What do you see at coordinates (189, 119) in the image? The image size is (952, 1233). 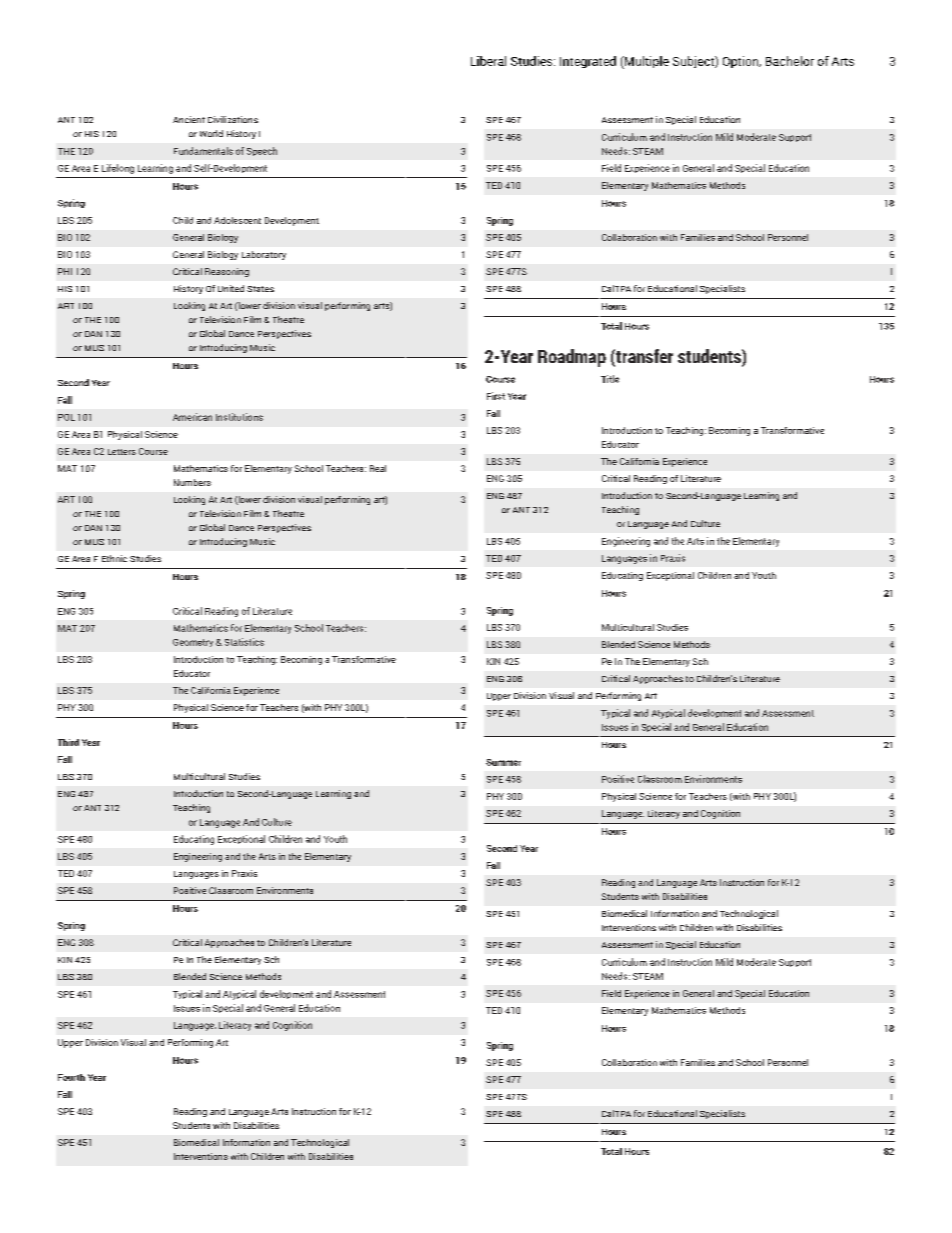 I see `Ancient` at bounding box center [189, 119].
